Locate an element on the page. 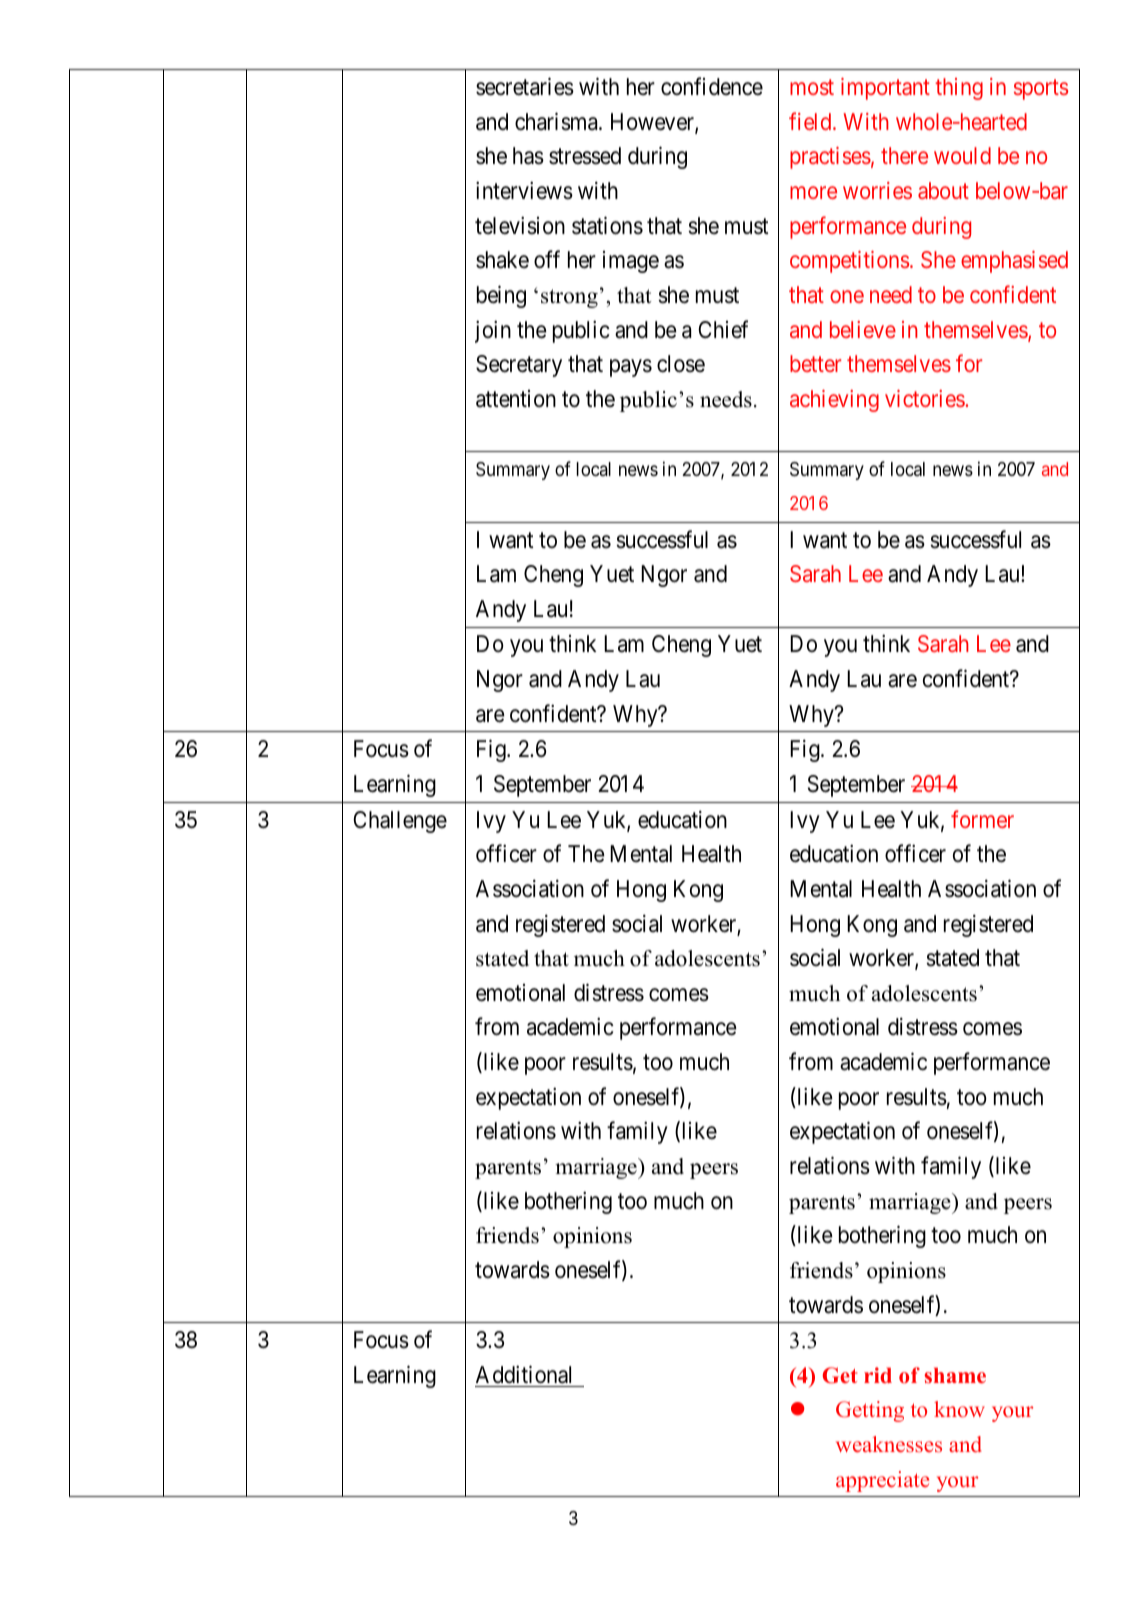 The width and height of the page is (1146, 1620). Challenge is located at coordinates (400, 822).
